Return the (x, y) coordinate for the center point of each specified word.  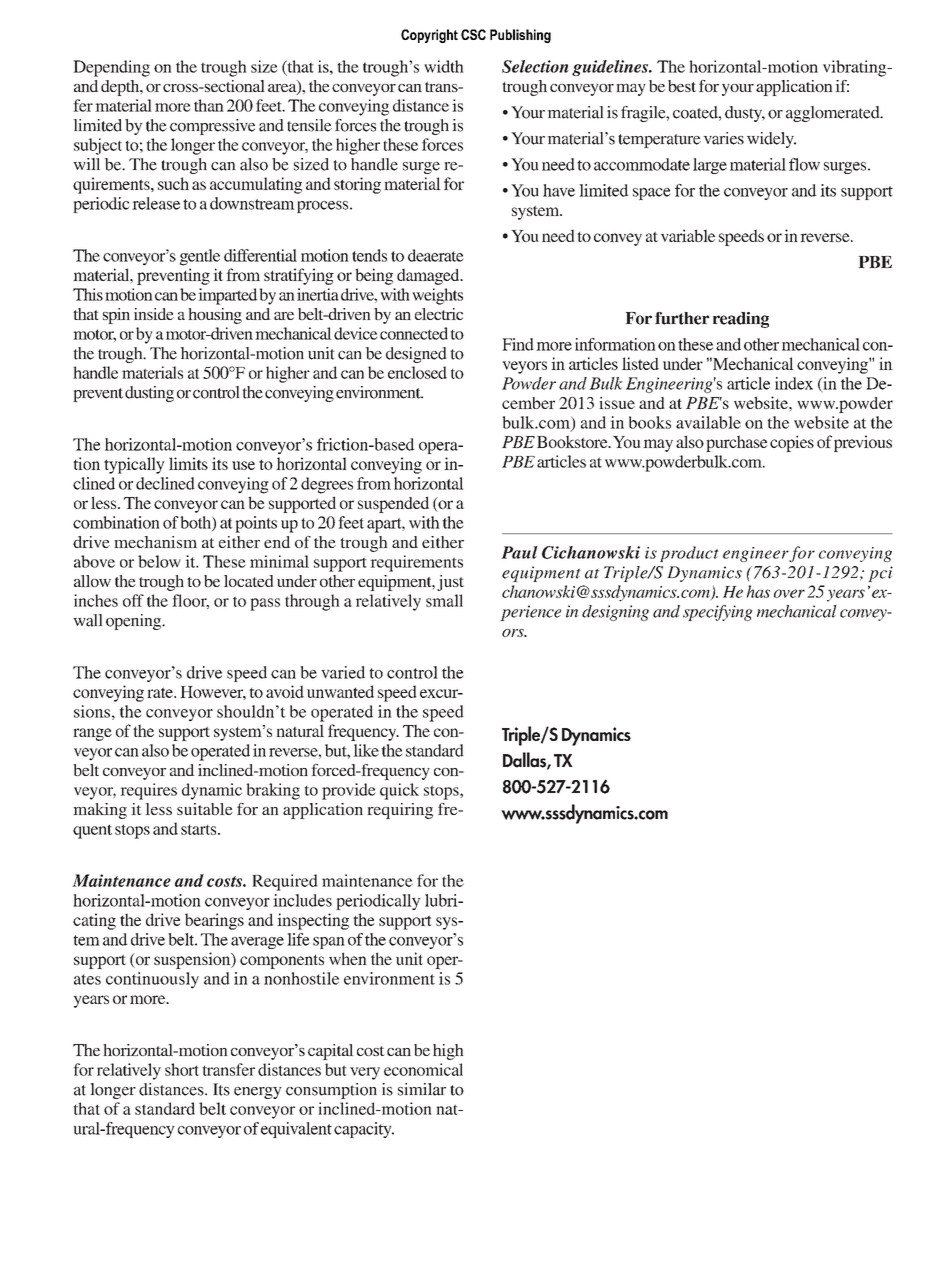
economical (423, 1069)
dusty (745, 114)
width (444, 66)
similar (422, 1089)
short (182, 1069)
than (209, 105)
